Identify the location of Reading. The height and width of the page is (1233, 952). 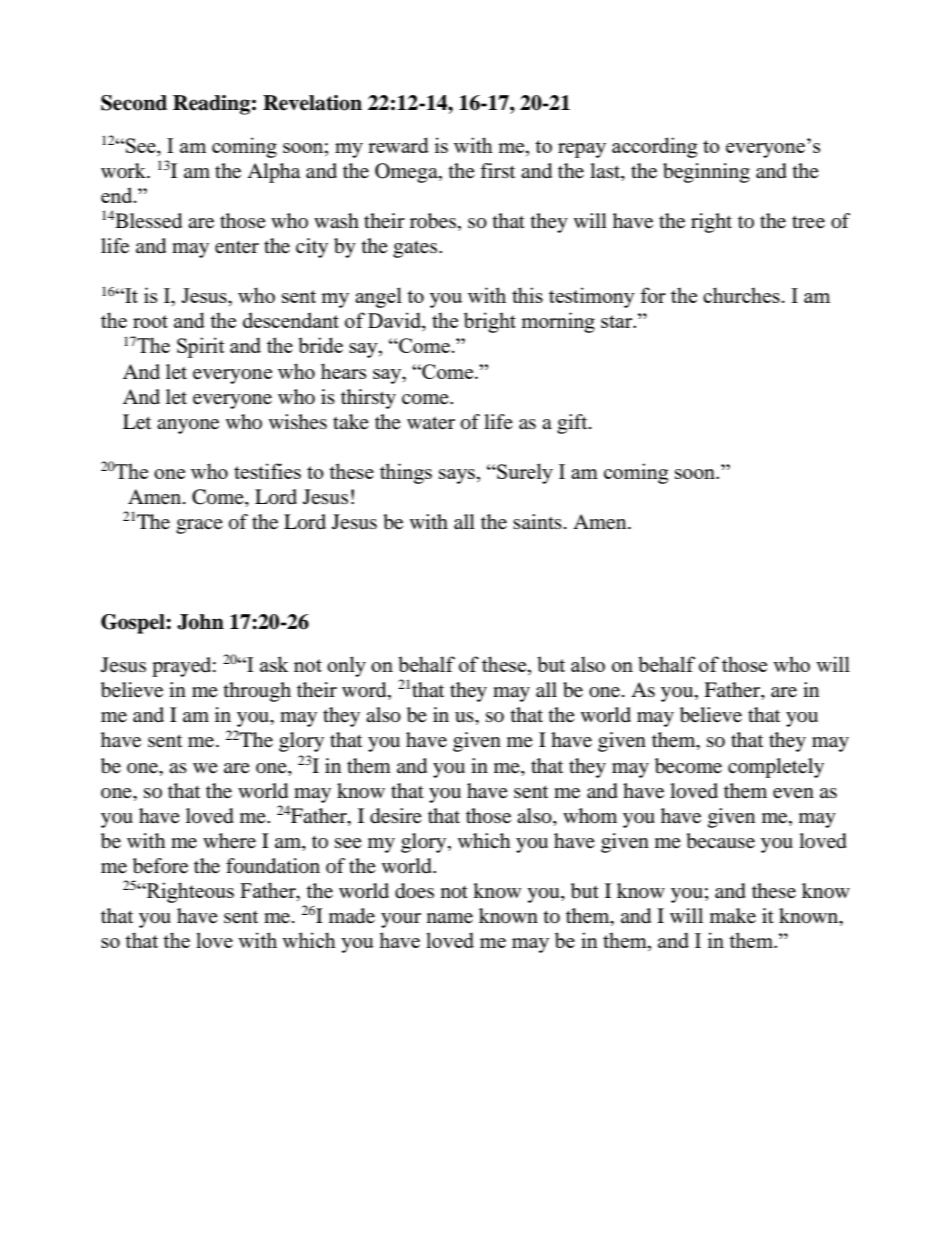
(211, 105).
